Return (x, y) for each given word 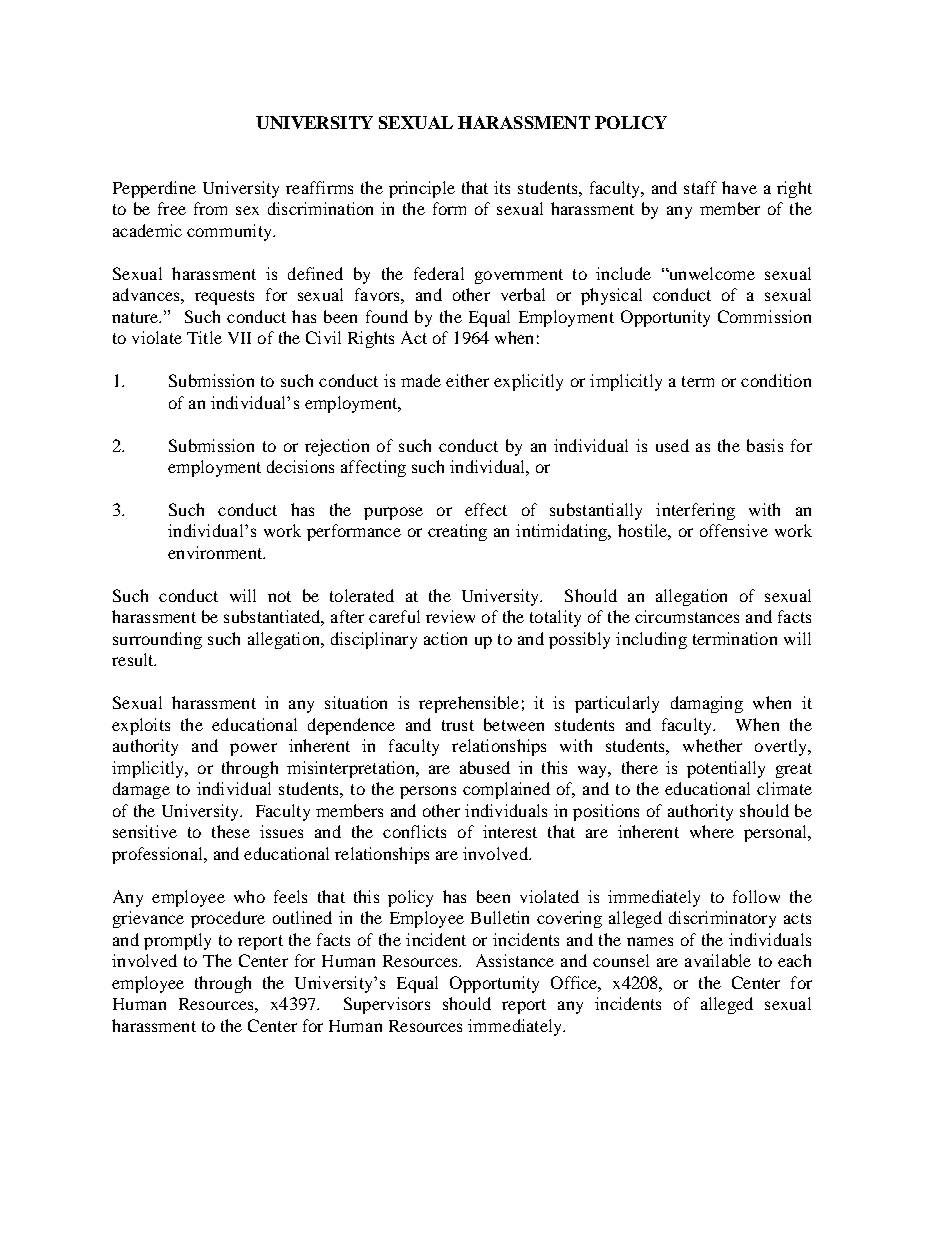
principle (422, 189)
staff (700, 187)
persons (428, 792)
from (210, 208)
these (231, 831)
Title (204, 337)
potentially (726, 769)
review (450, 616)
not (279, 596)
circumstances (687, 616)
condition (776, 380)
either (467, 380)
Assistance (515, 960)
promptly (177, 941)
